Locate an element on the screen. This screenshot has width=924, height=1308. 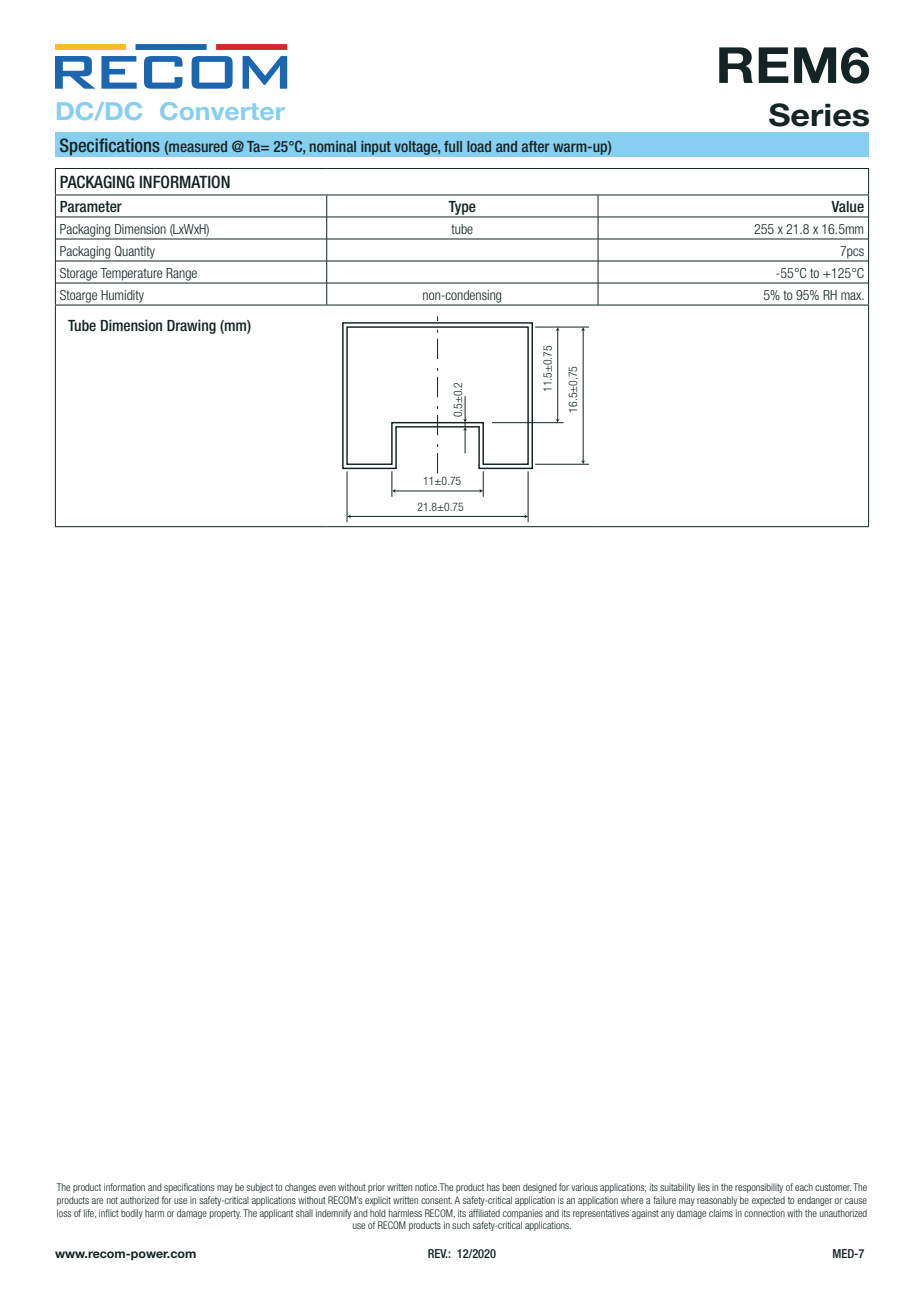
Type is located at coordinates (462, 209).
